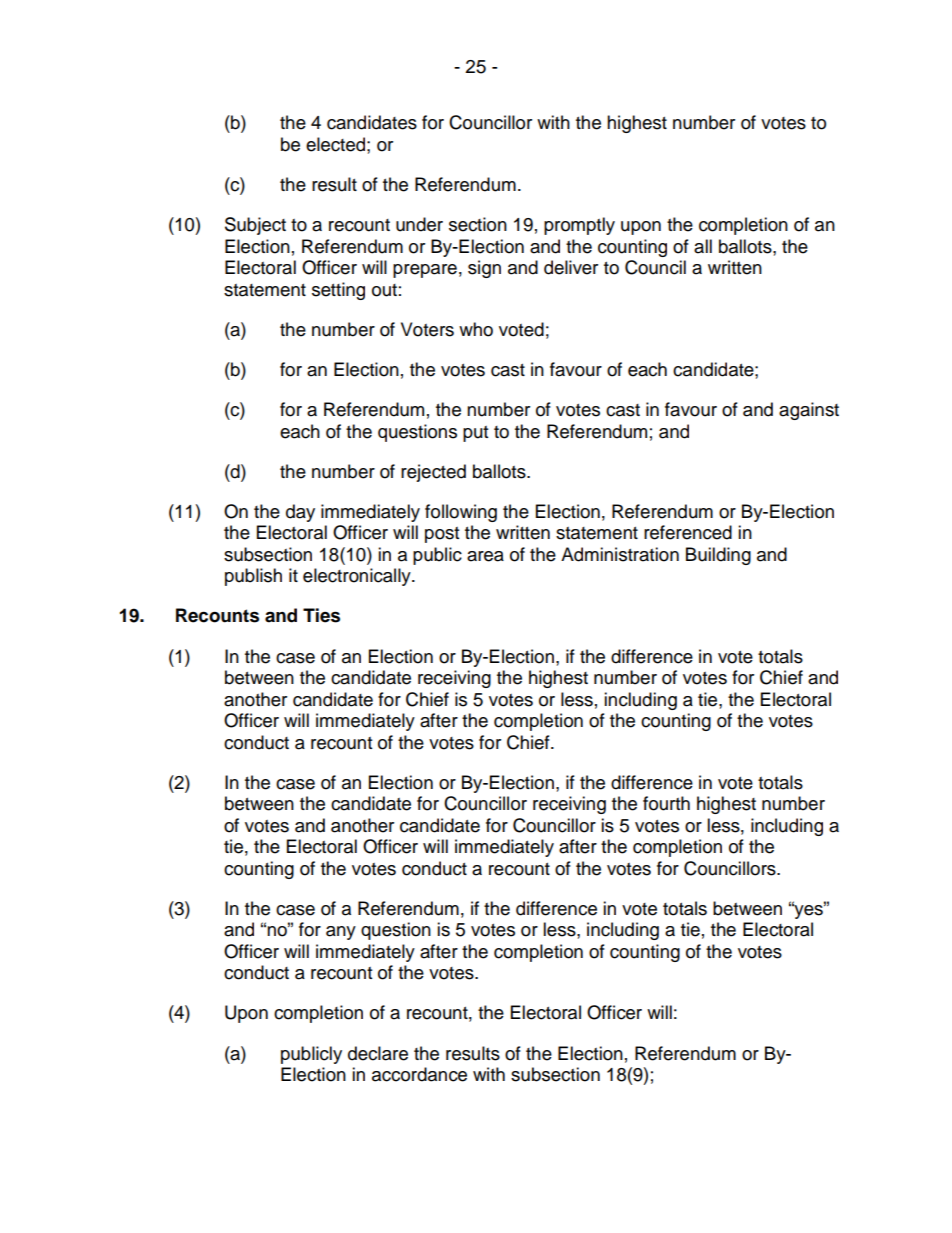 Image resolution: width=952 pixels, height=1233 pixels. What do you see at coordinates (666, 803) in the page?
I see `fourth` at bounding box center [666, 803].
